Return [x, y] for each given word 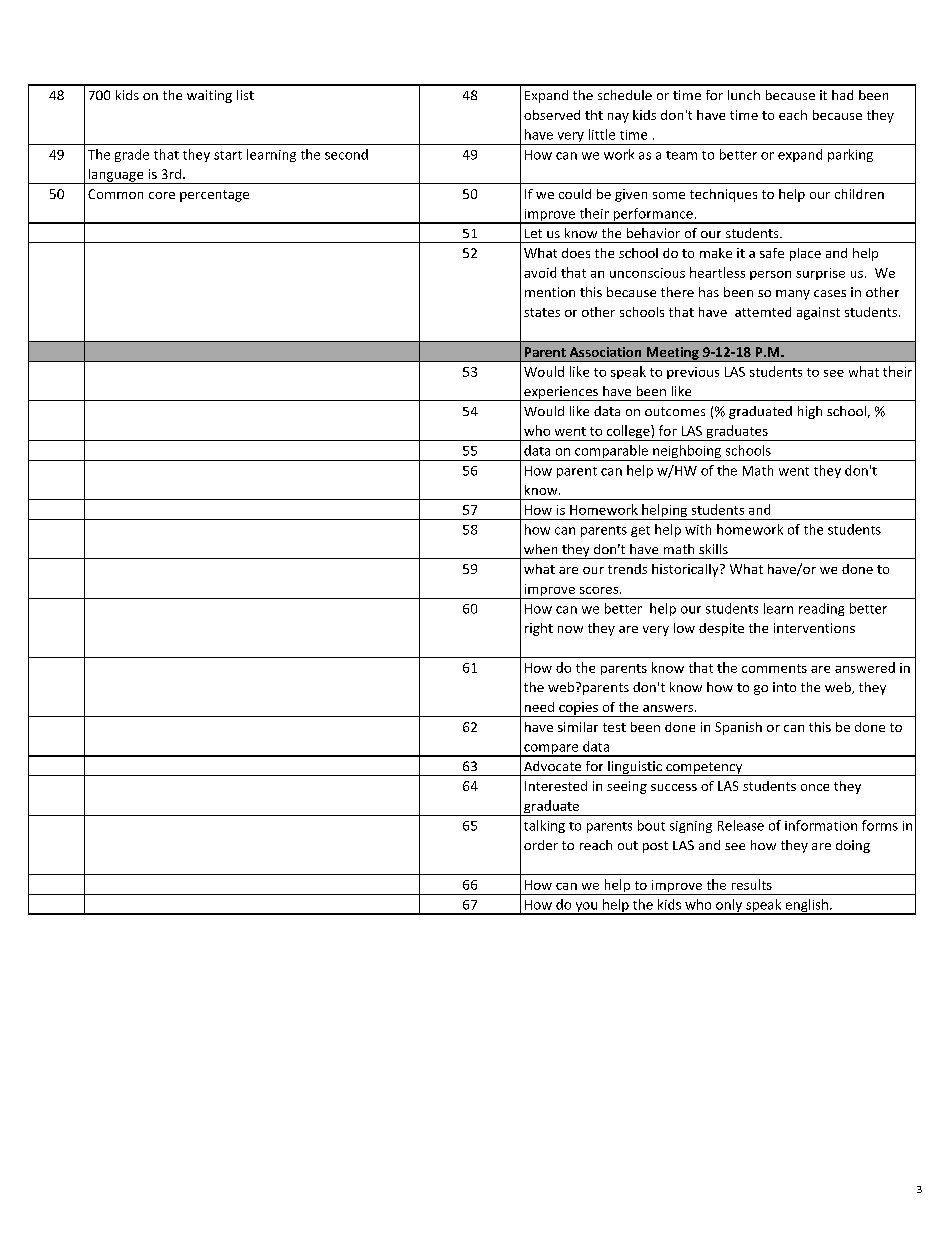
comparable [611, 453]
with [698, 529]
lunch [744, 95]
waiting [209, 96]
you [586, 908]
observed [552, 115]
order [541, 845]
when [540, 549]
